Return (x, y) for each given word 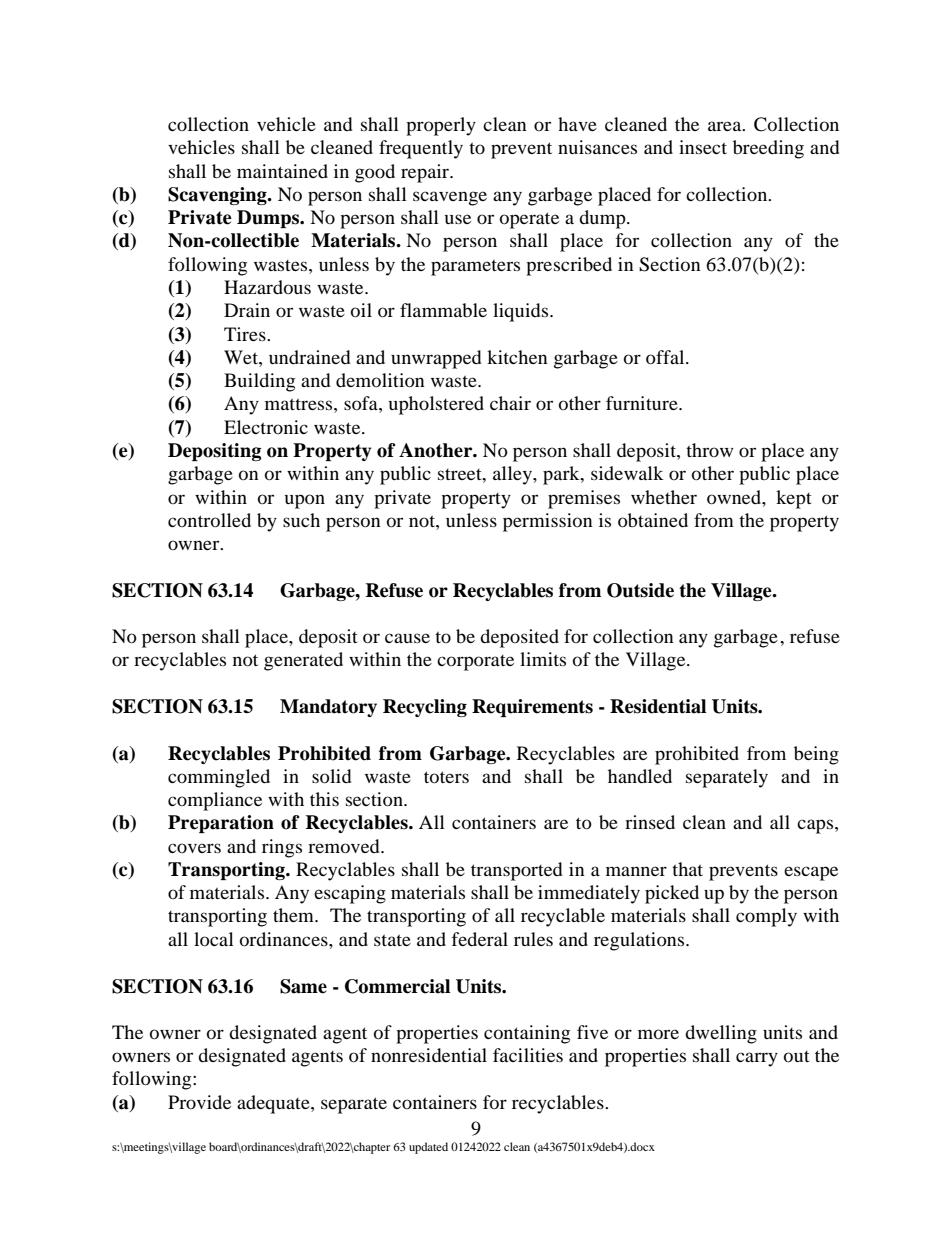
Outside (640, 590)
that (687, 869)
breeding (768, 149)
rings (282, 848)
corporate (475, 663)
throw (709, 450)
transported (516, 871)
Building (259, 382)
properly (441, 126)
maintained (282, 171)
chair (510, 403)
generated (303, 661)
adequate (274, 1104)
